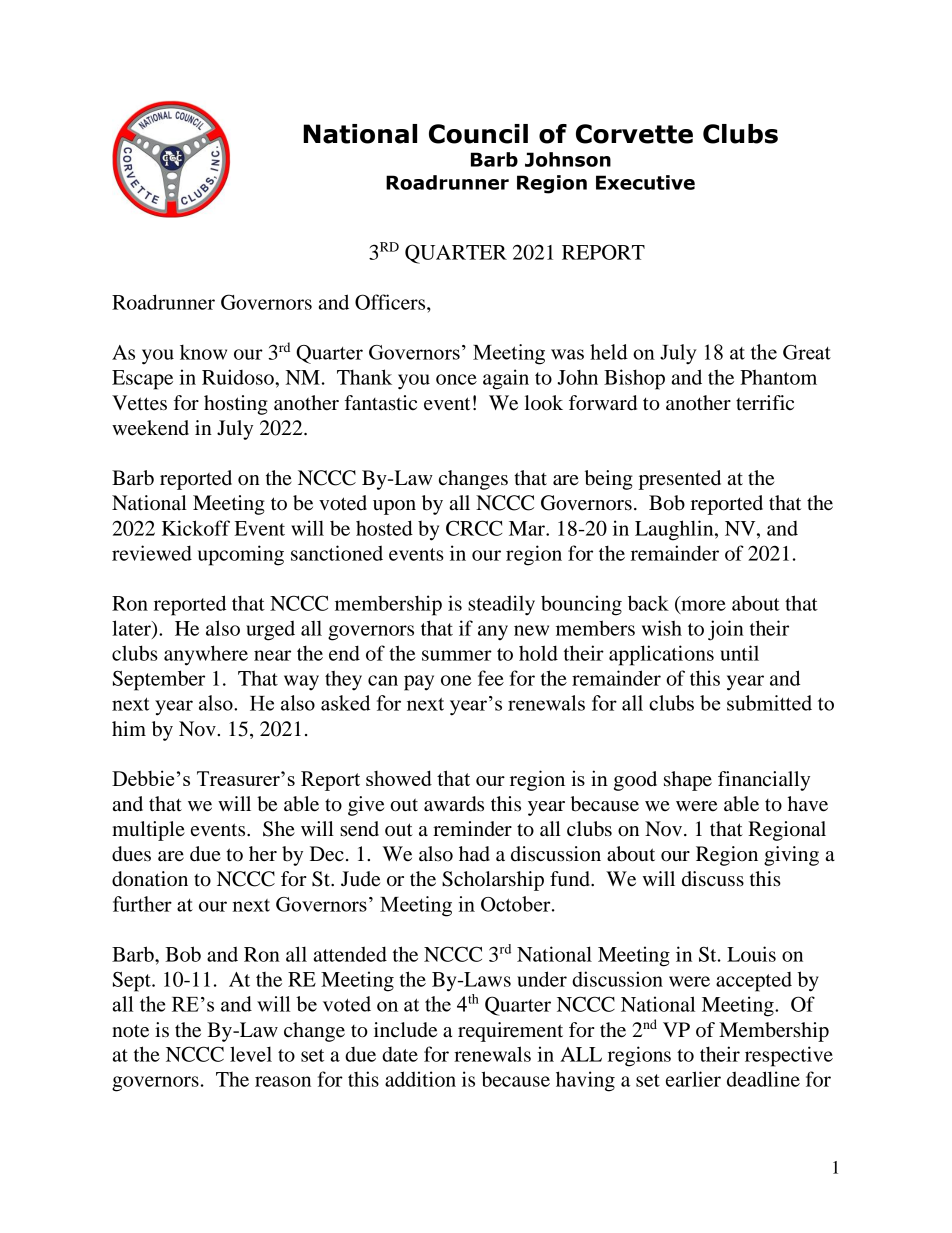 This document has width=952, height=1233. Describe the element at coordinates (645, 182) in the document. I see `Executive` at that location.
